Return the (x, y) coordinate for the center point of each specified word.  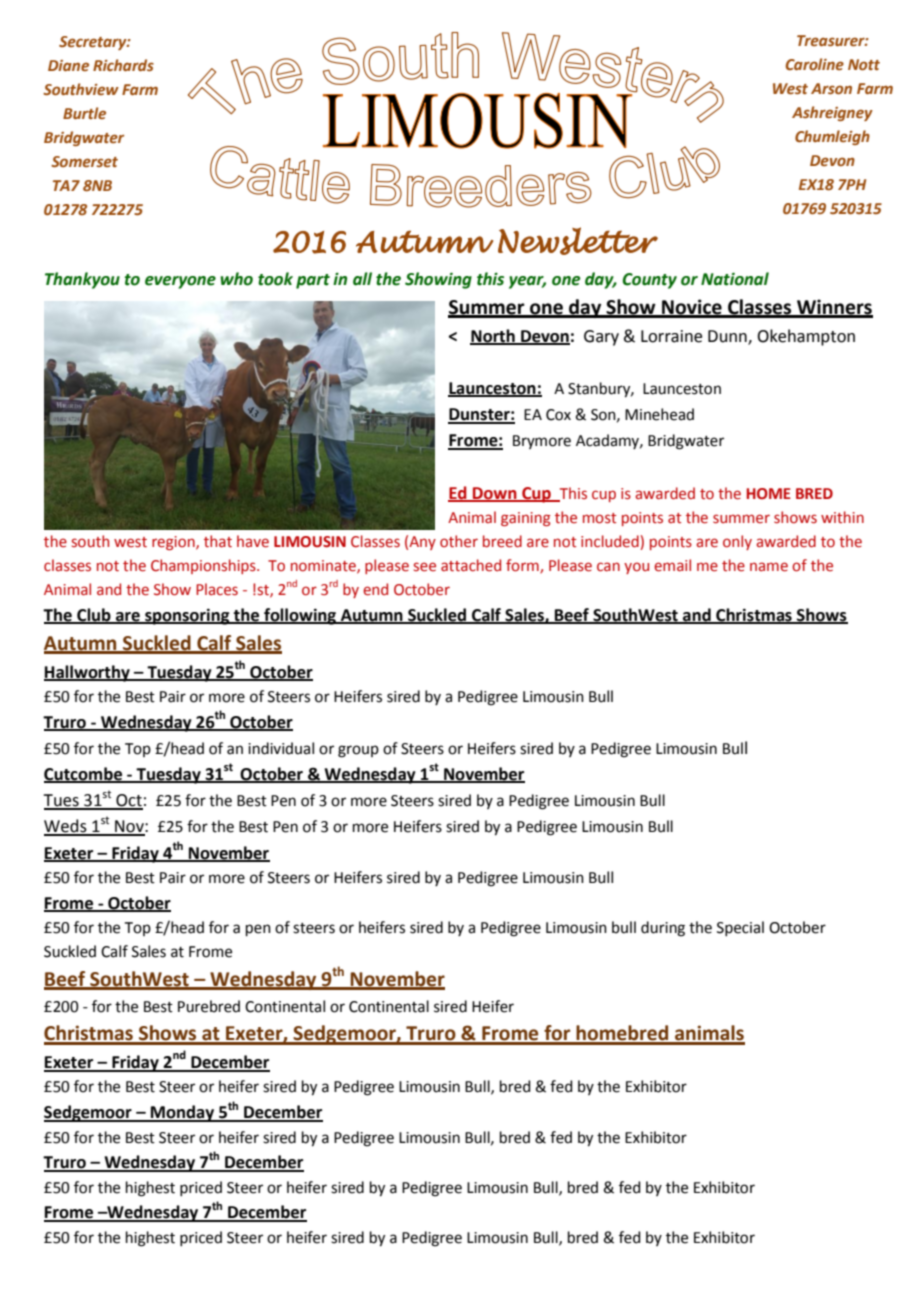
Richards (123, 65)
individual (281, 748)
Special (740, 928)
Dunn (728, 337)
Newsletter (578, 241)
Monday (183, 1113)
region (174, 543)
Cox (558, 415)
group (358, 751)
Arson (831, 89)
